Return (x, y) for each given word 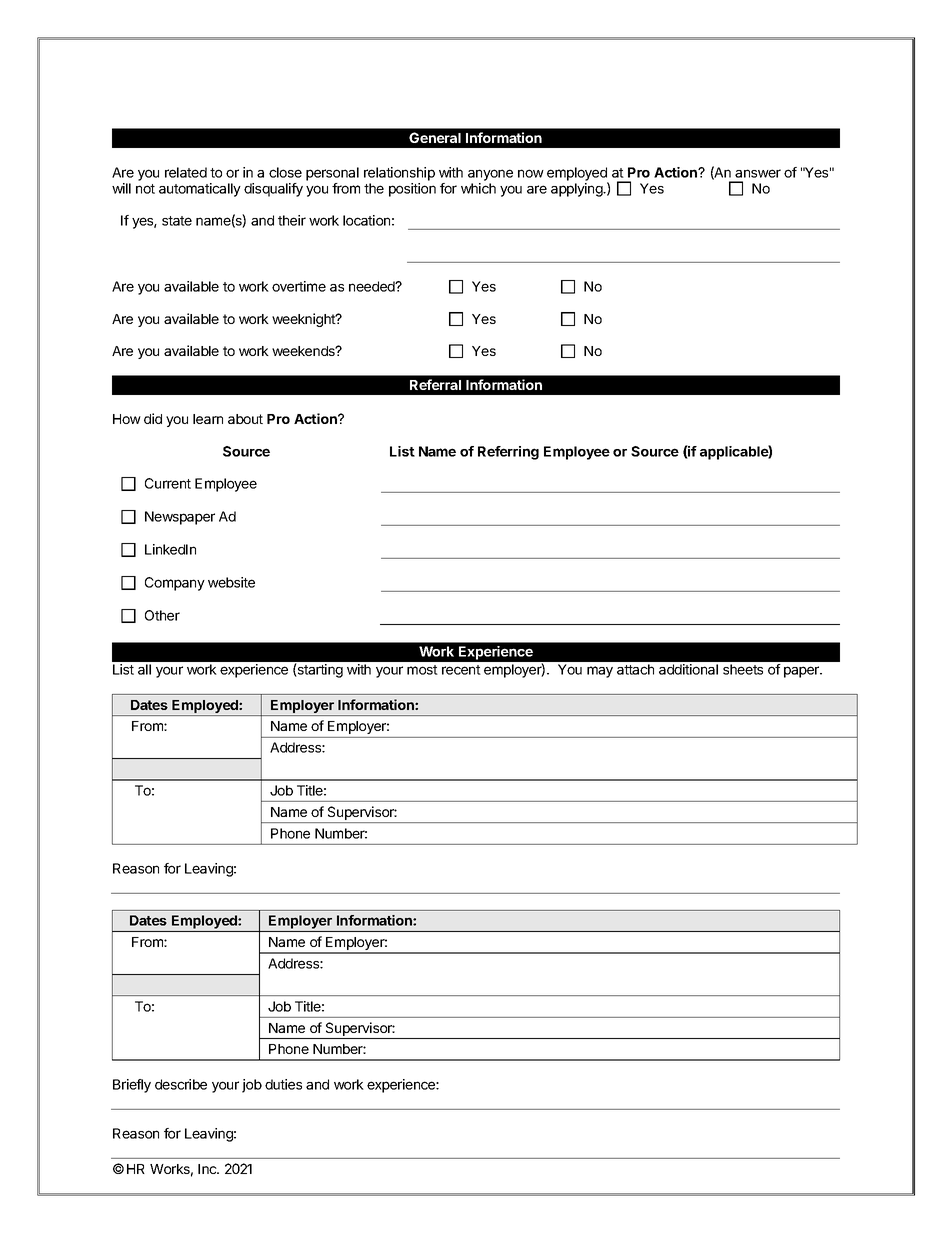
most (422, 670)
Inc (208, 1169)
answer (758, 173)
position (412, 190)
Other (162, 615)
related (186, 172)
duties (283, 1084)
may (600, 672)
